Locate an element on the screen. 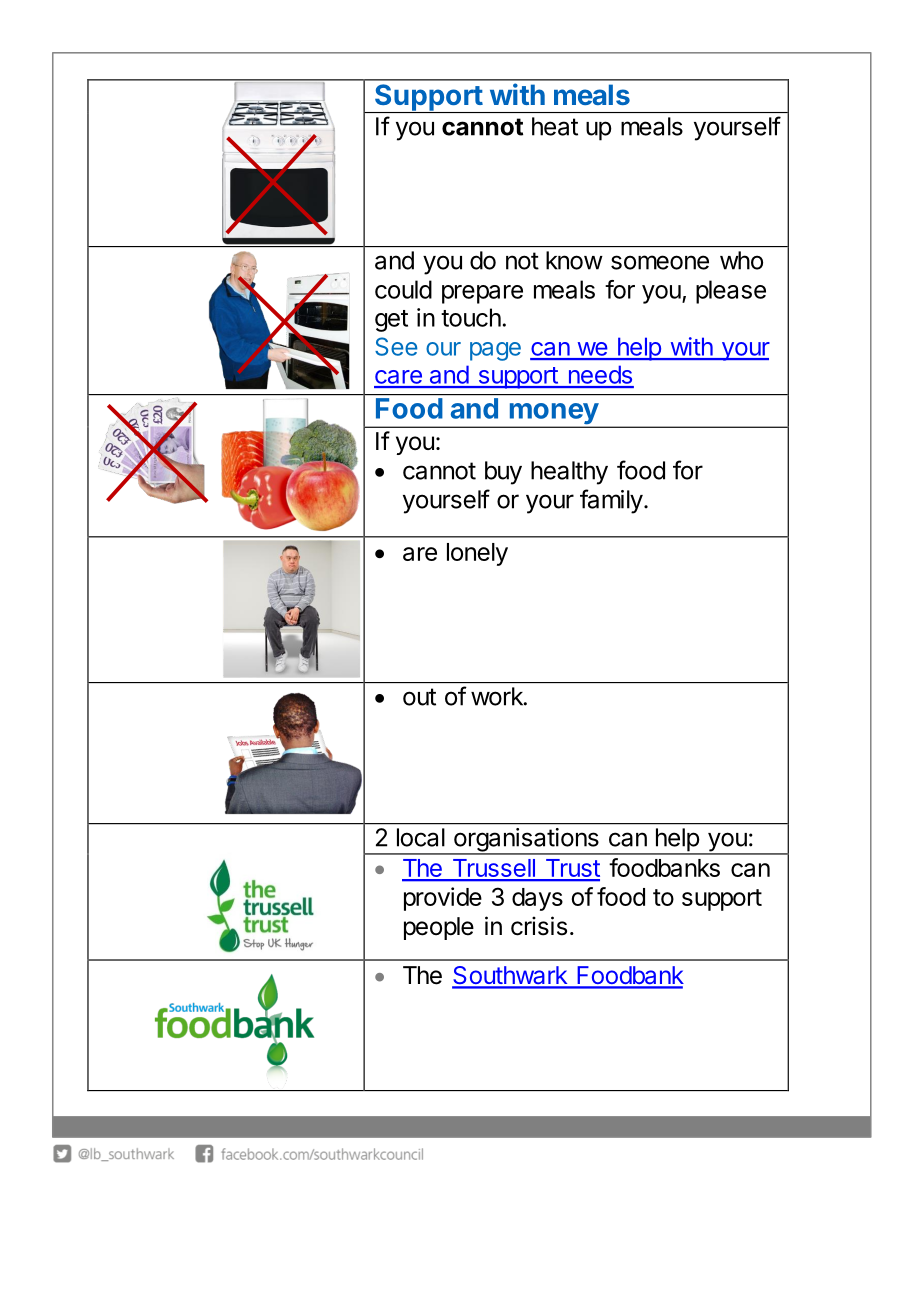 The height and width of the screenshot is (1308, 924). days is located at coordinates (537, 899).
